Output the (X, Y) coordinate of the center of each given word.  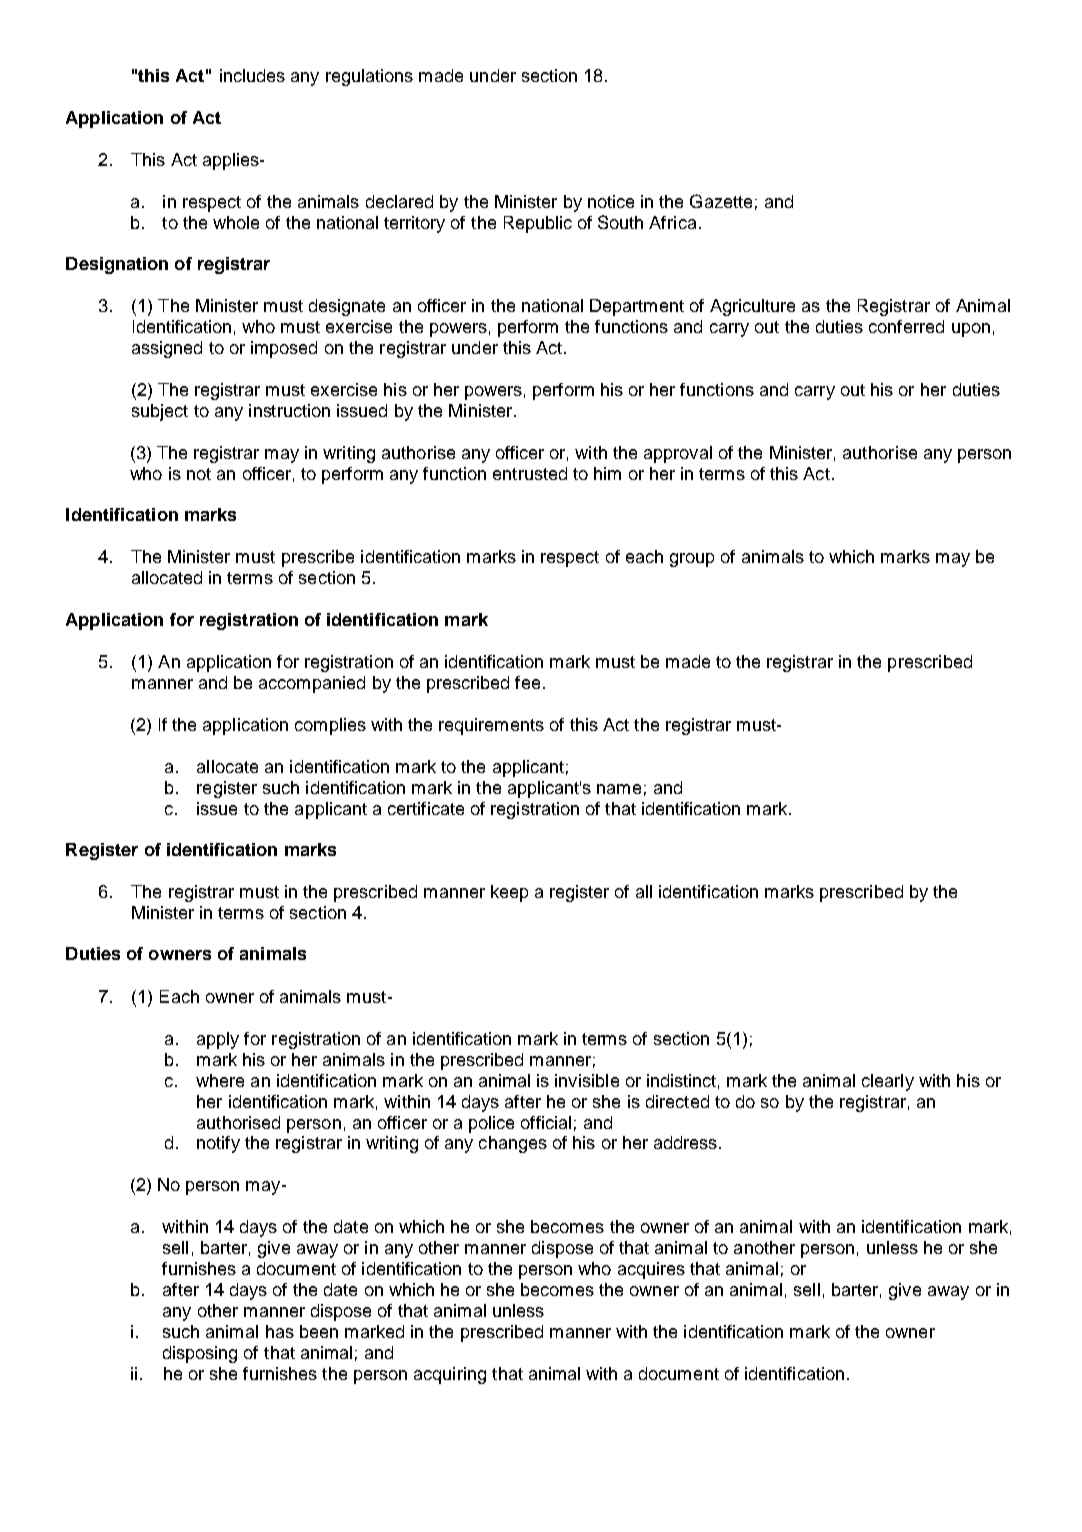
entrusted (530, 473)
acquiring (450, 1375)
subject (160, 412)
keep (509, 893)
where (220, 1080)
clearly (888, 1082)
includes (252, 75)
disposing (200, 1354)
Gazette (721, 201)
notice (611, 201)
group (692, 560)
